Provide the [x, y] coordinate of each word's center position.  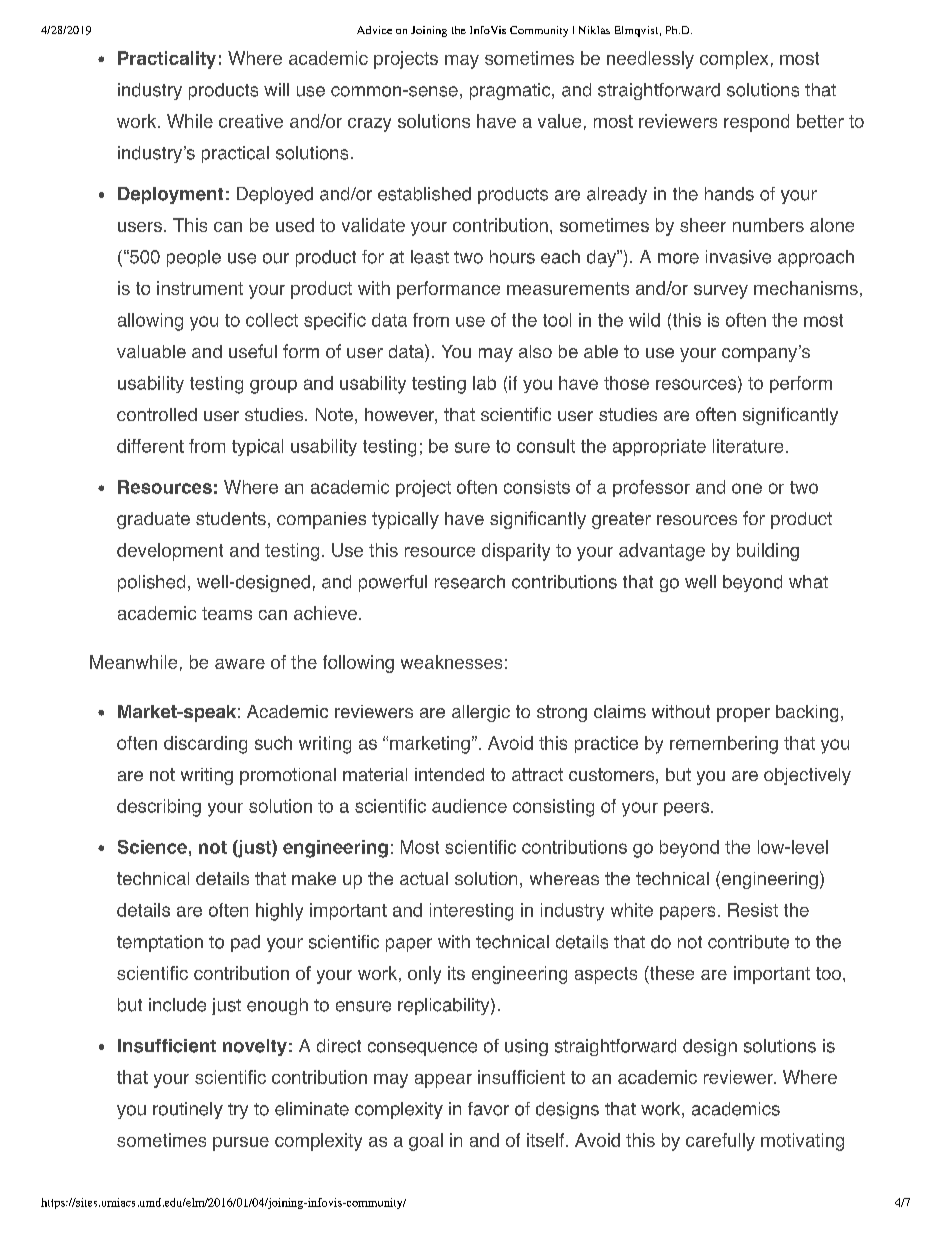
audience [469, 806]
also [535, 351]
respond [756, 123]
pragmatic [511, 91]
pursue [241, 1144]
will [276, 89]
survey [721, 292]
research [470, 582]
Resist [753, 910]
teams [227, 613]
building [768, 552]
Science [152, 847]
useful [253, 351]
